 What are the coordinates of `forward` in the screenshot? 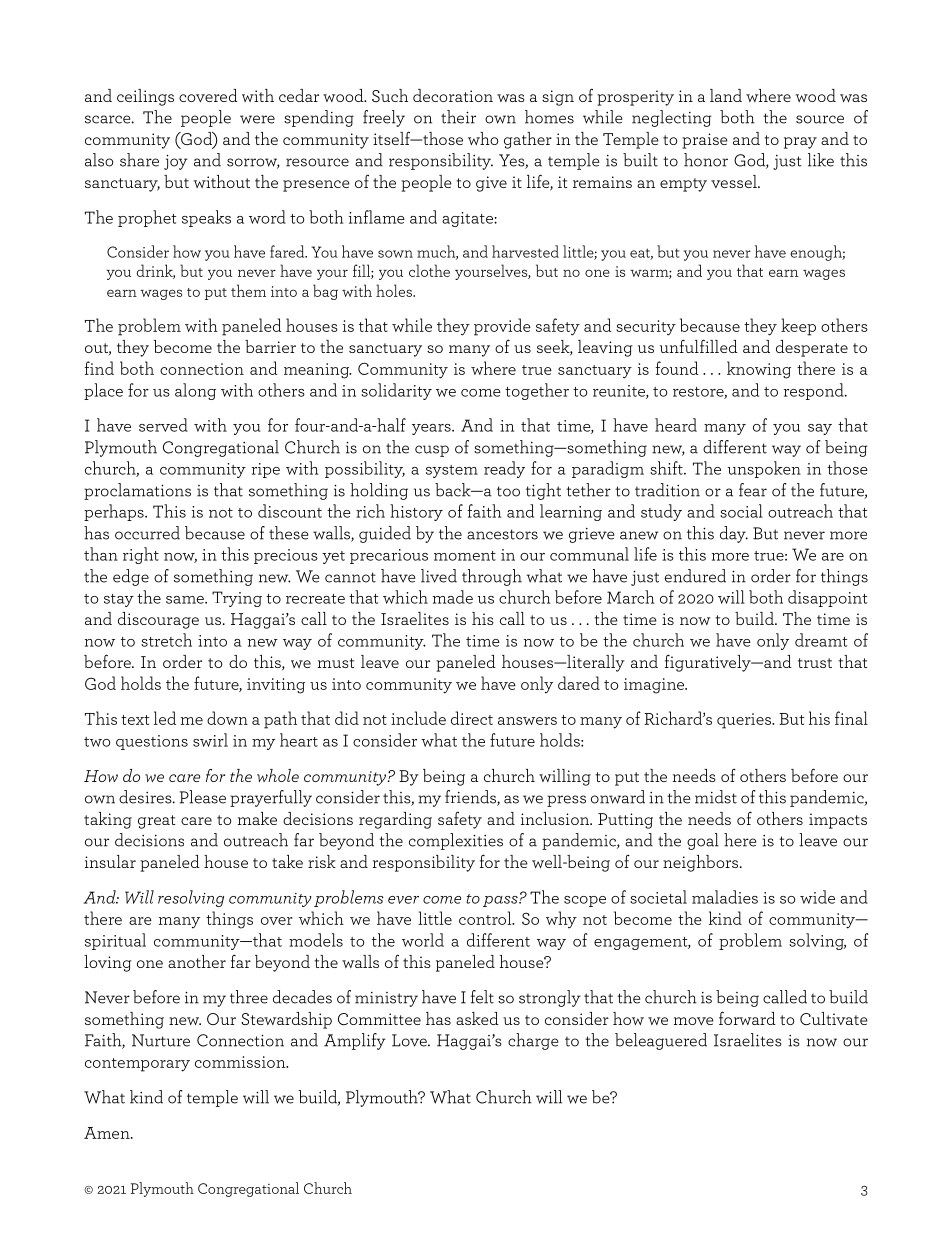 It's located at (747, 1018).
